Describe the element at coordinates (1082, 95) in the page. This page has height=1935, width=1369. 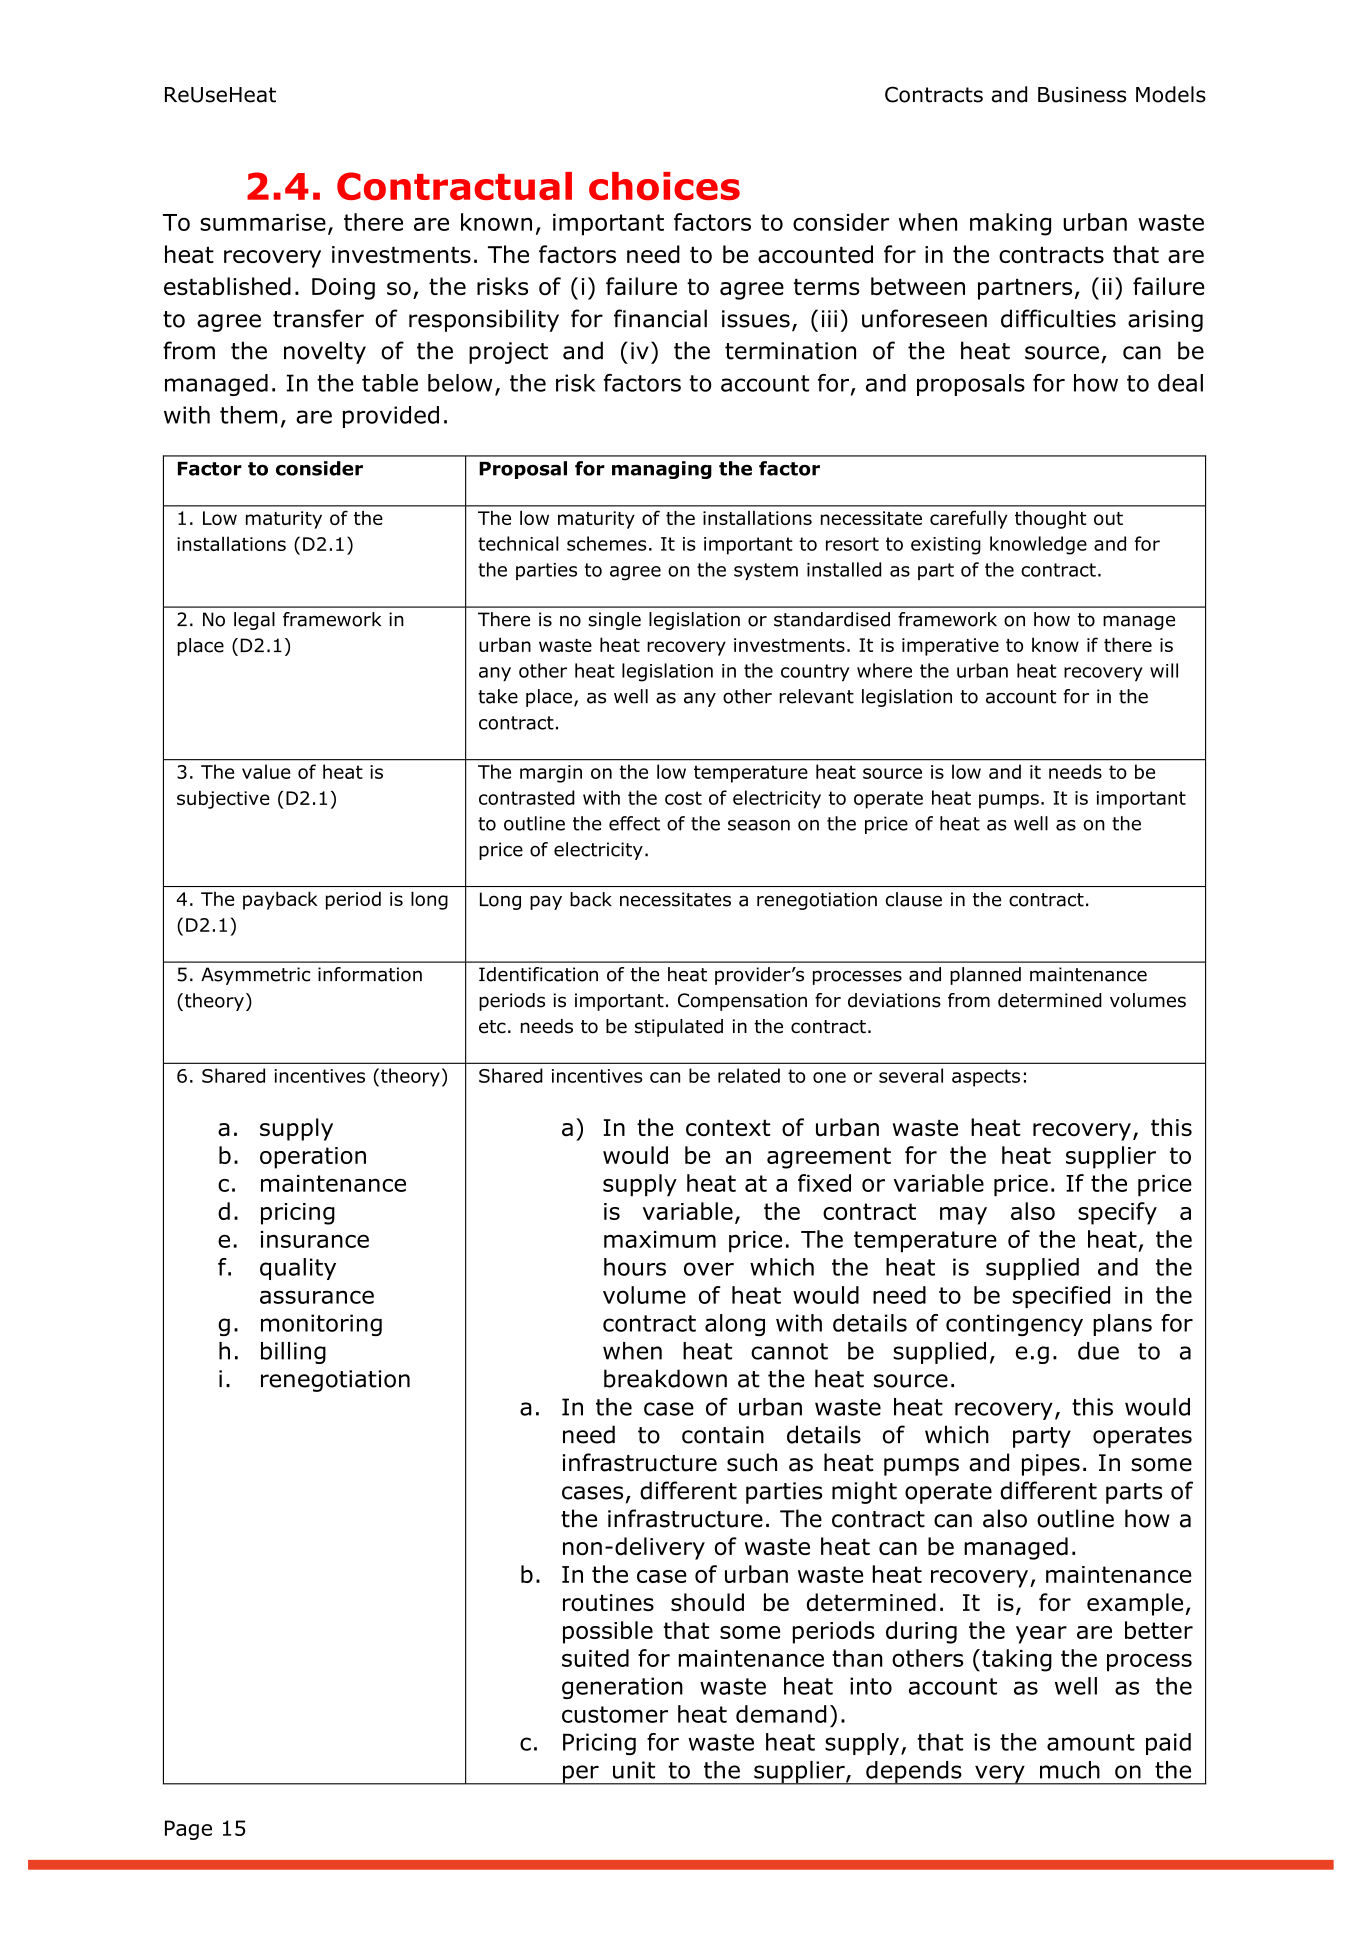
I see `Business` at that location.
